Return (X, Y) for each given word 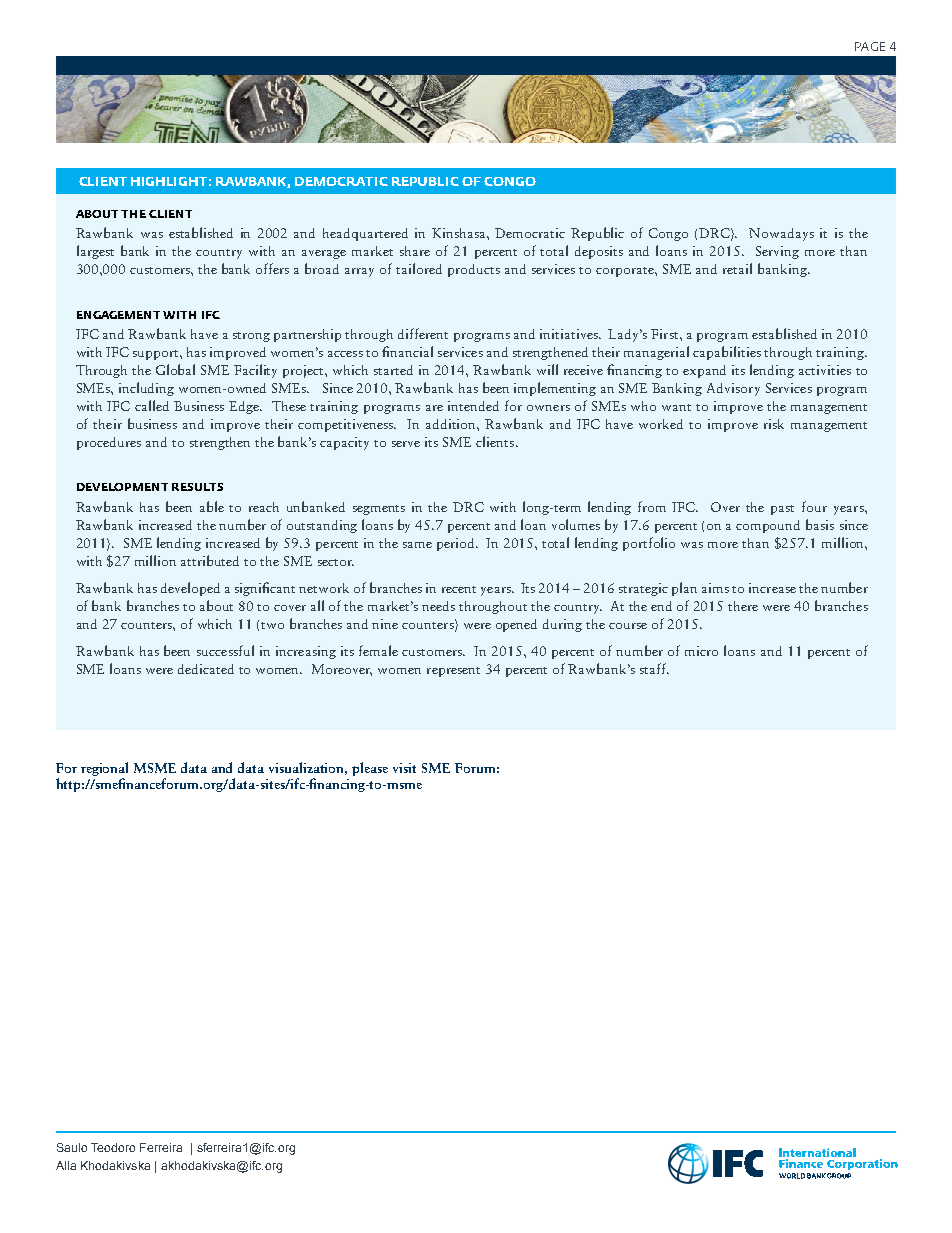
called (152, 405)
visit (404, 768)
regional (104, 769)
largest (95, 252)
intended (473, 406)
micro (701, 651)
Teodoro (113, 1147)
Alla (66, 1165)
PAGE (870, 46)
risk (774, 424)
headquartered (365, 234)
